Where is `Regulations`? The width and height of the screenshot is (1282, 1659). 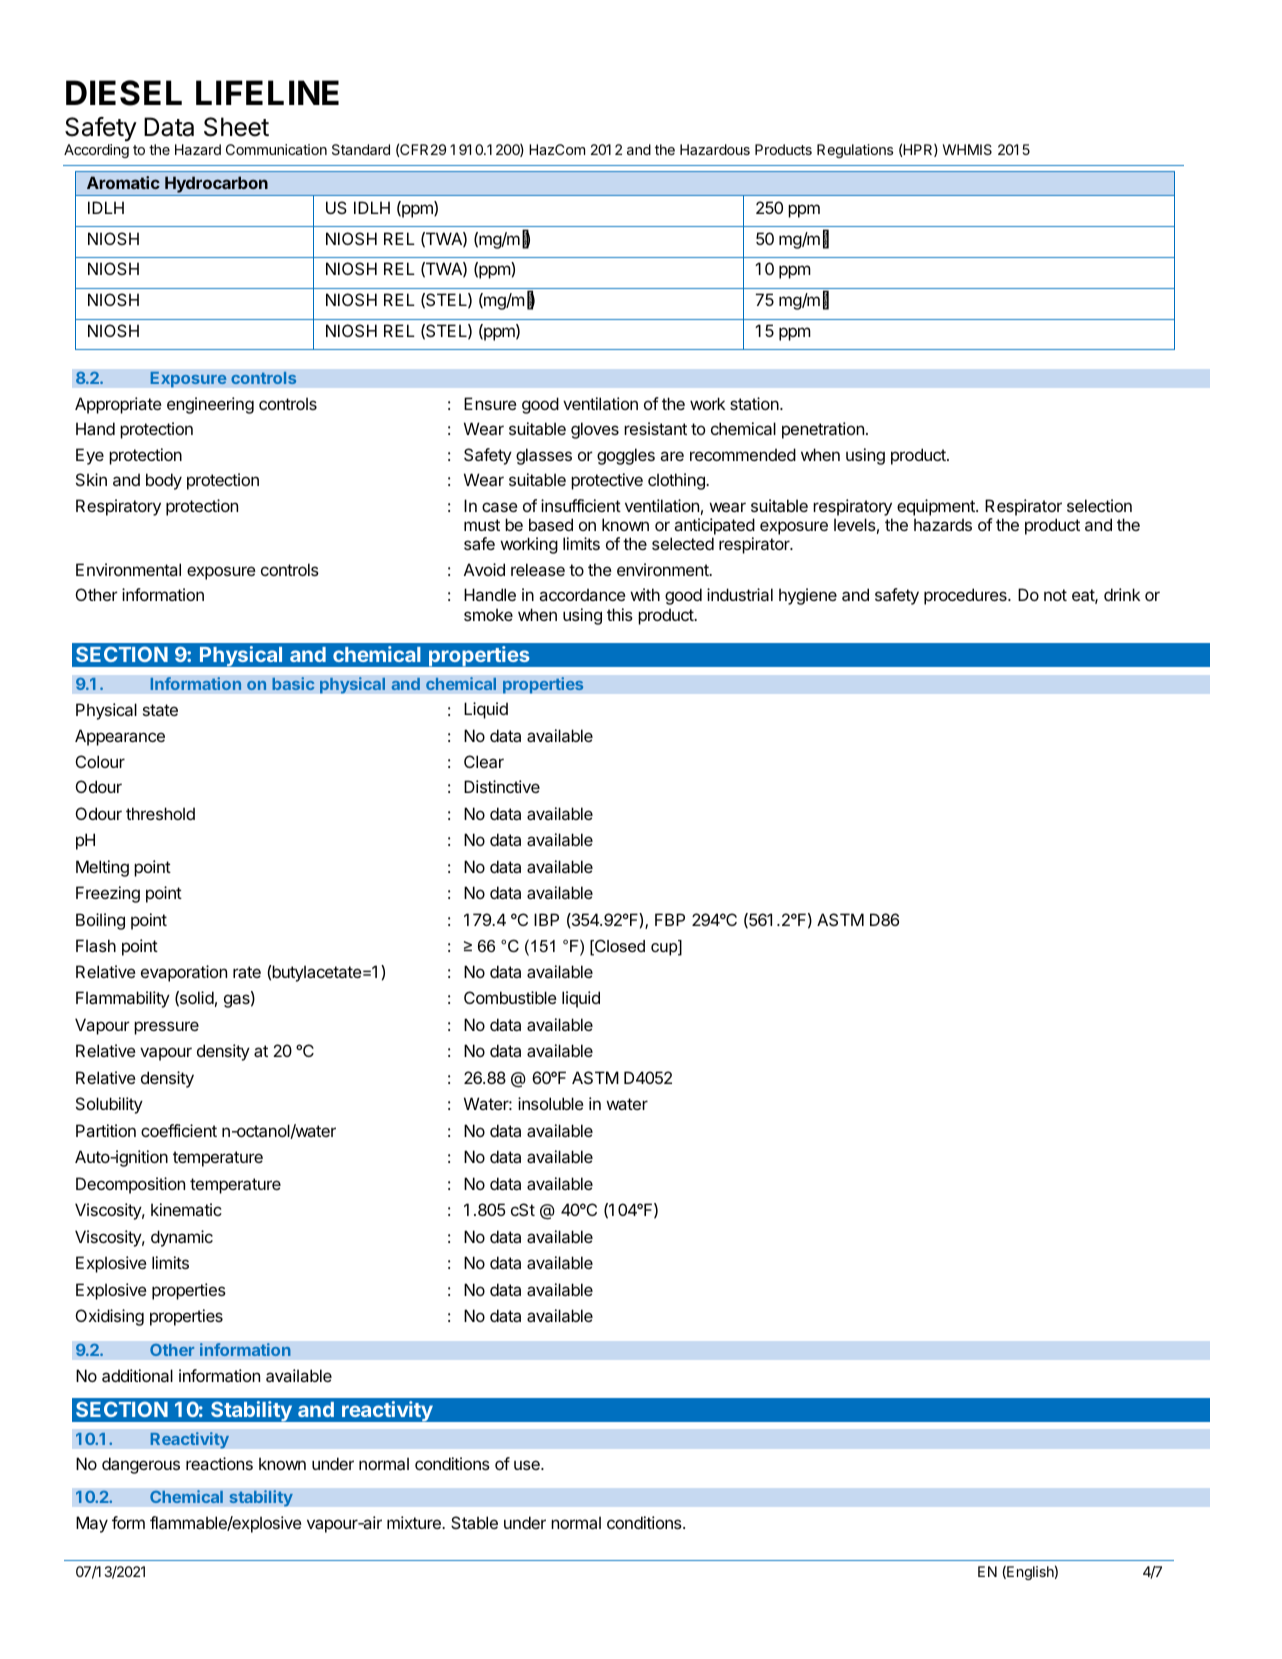 Regulations is located at coordinates (855, 151).
